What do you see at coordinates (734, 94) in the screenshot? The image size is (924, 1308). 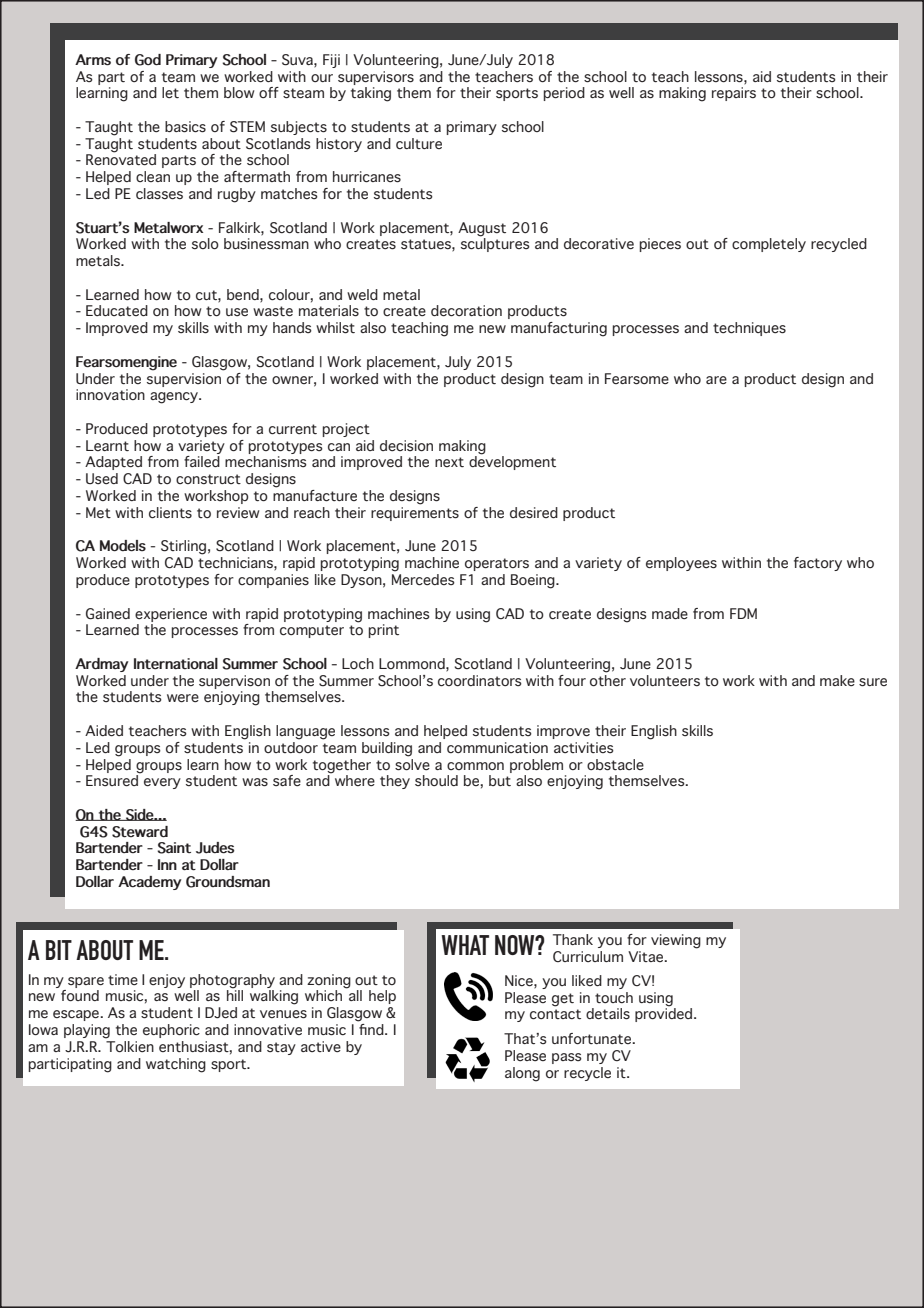 I see `repairs` at bounding box center [734, 94].
